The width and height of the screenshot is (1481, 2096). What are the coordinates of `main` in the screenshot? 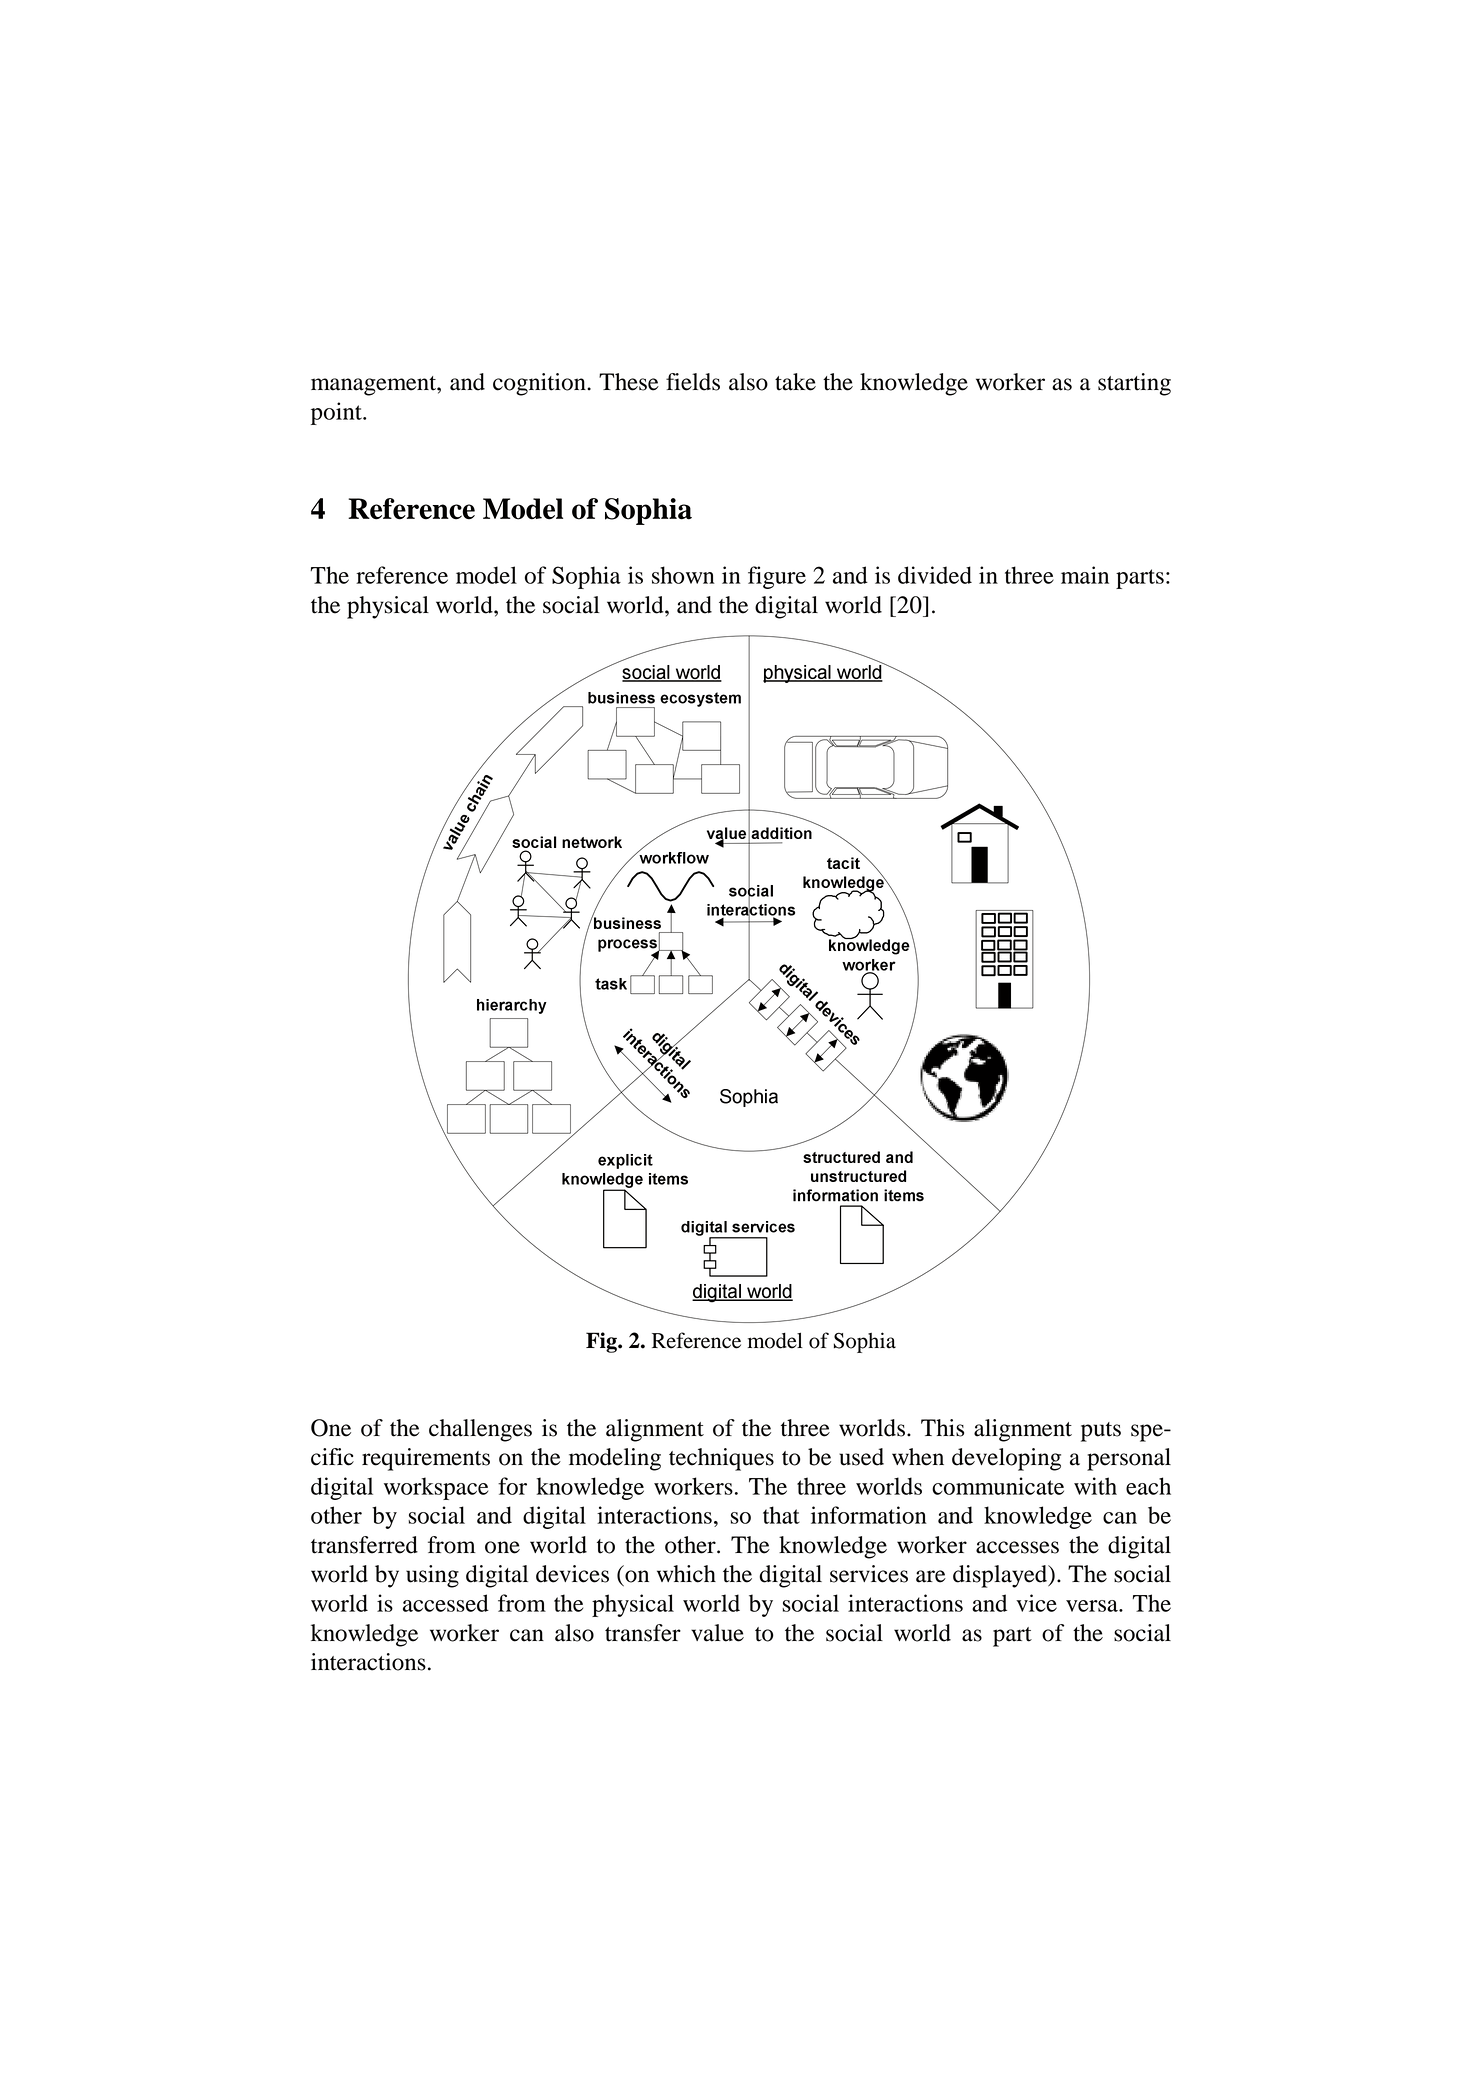 It's located at (1085, 575).
